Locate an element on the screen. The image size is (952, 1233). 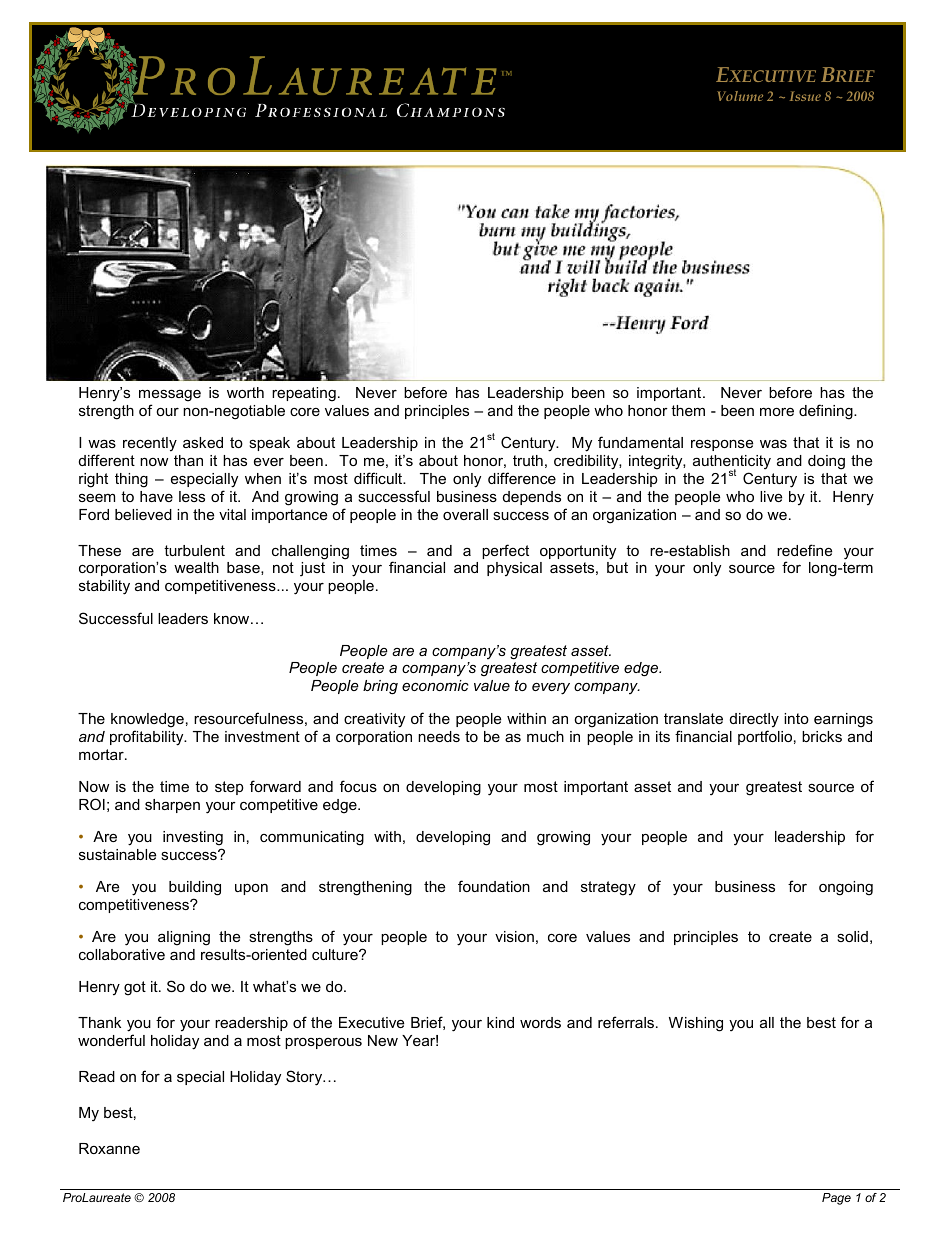
less is located at coordinates (192, 496).
